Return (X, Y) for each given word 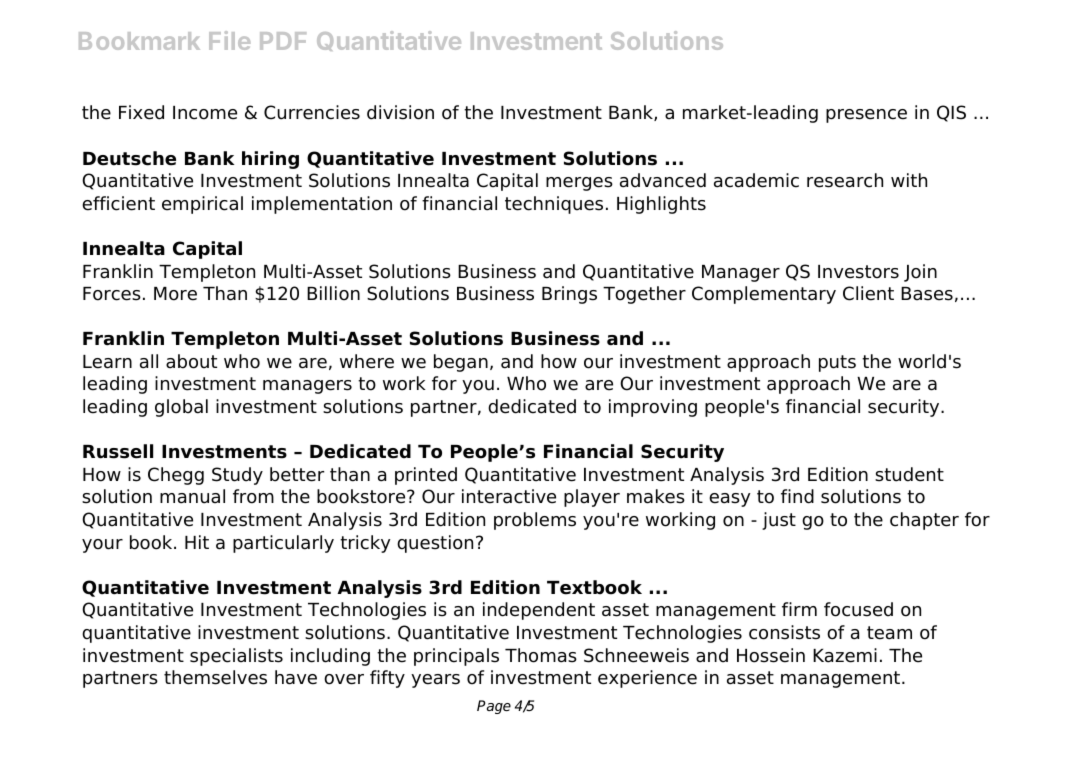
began (461, 363)
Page (494, 707)
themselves (215, 677)
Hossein (771, 655)
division (400, 112)
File (229, 40)
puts (837, 363)
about (191, 361)
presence (866, 116)
